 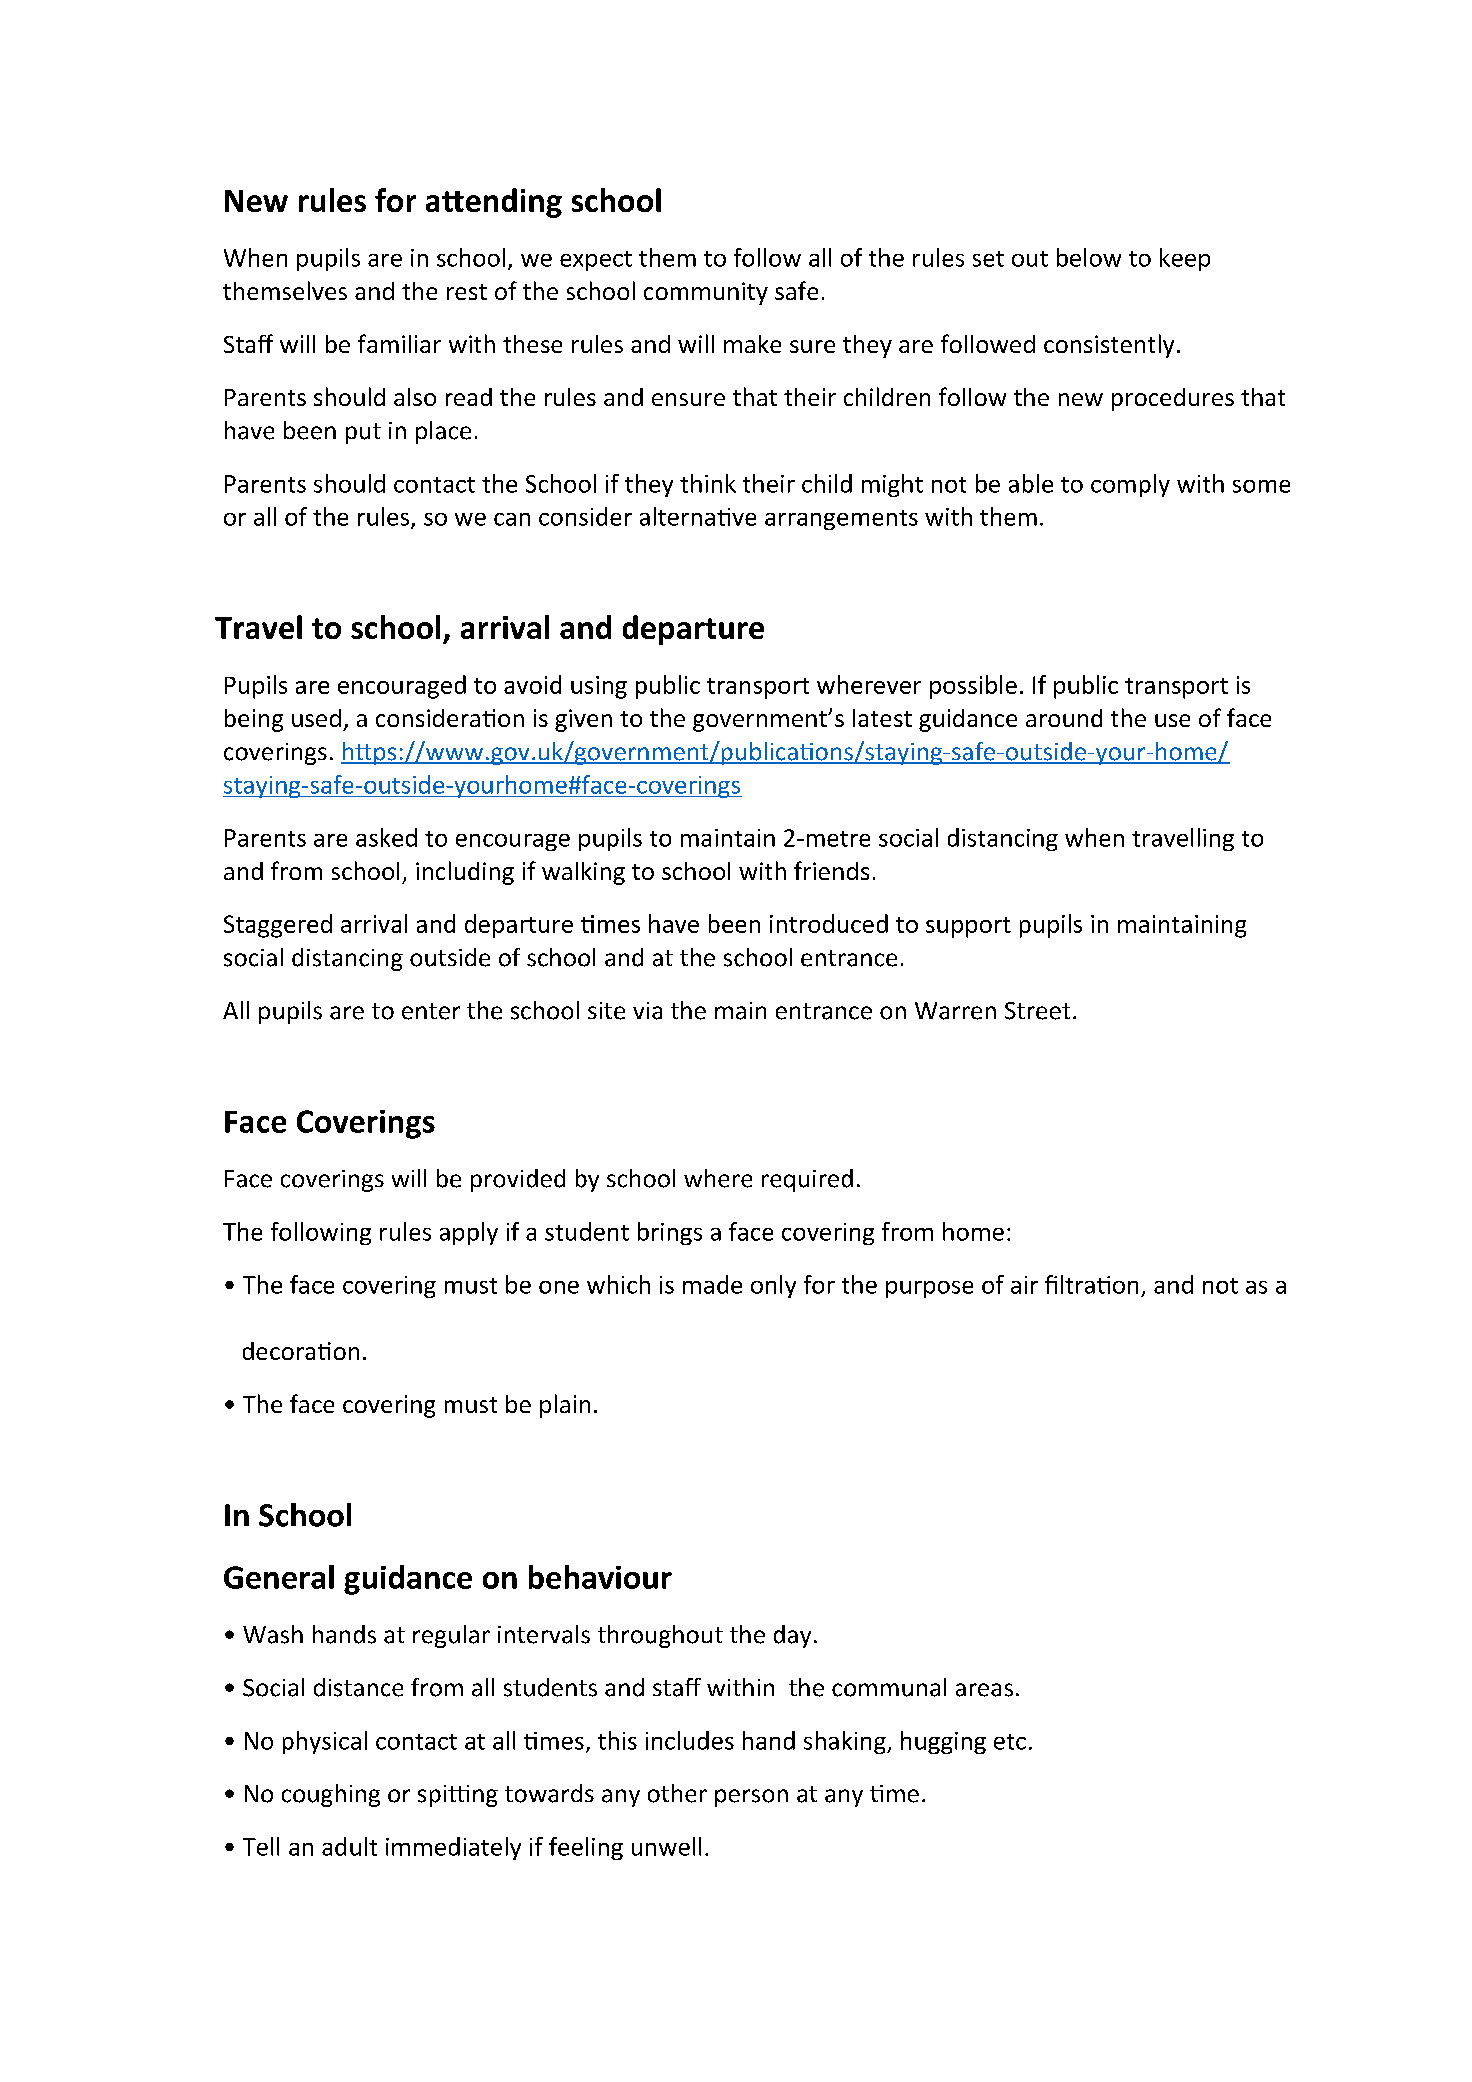 What do you see at coordinates (1064, 718) in the screenshot?
I see `around` at bounding box center [1064, 718].
